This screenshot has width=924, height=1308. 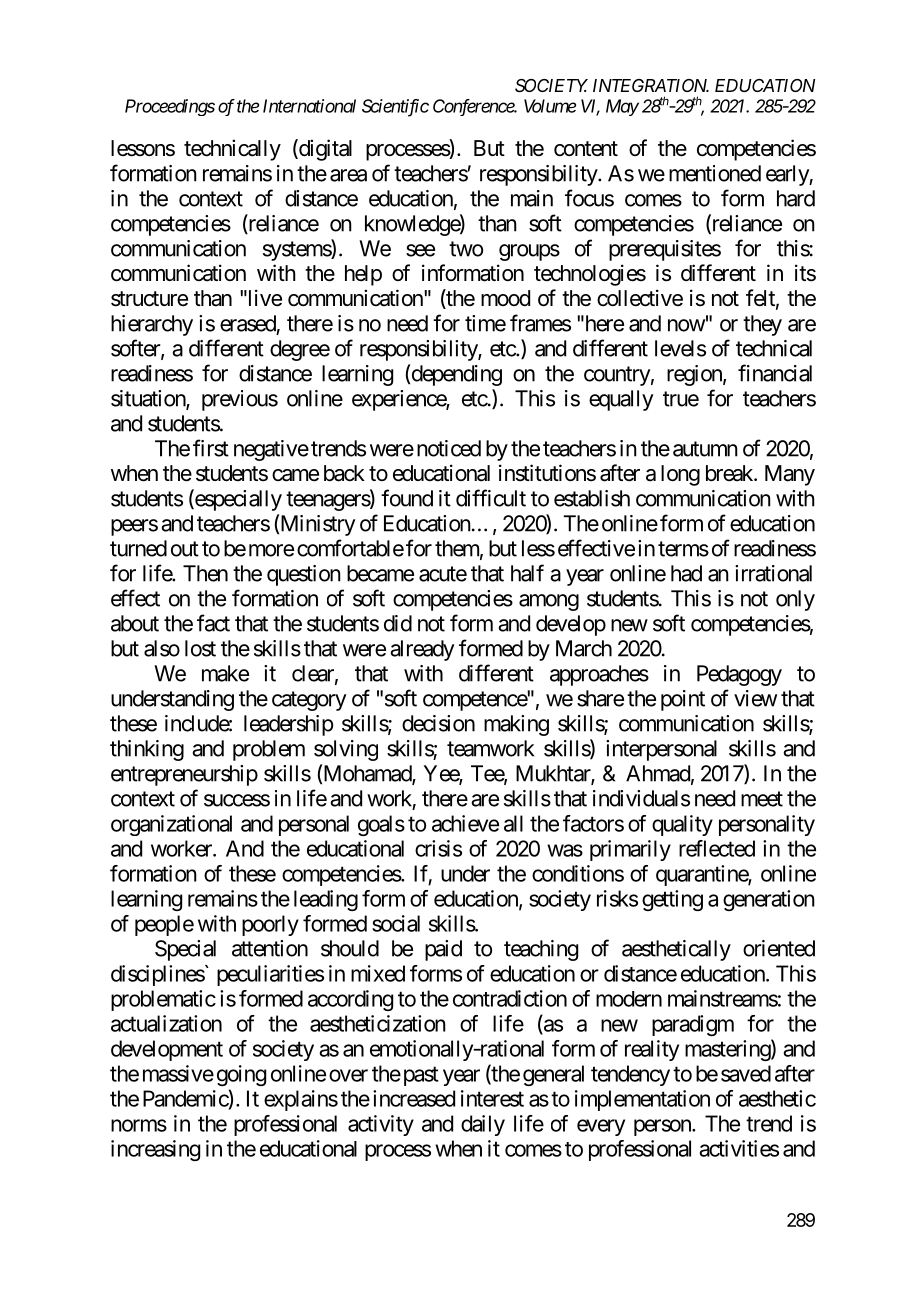 I want to click on mentioned, so click(x=715, y=173).
